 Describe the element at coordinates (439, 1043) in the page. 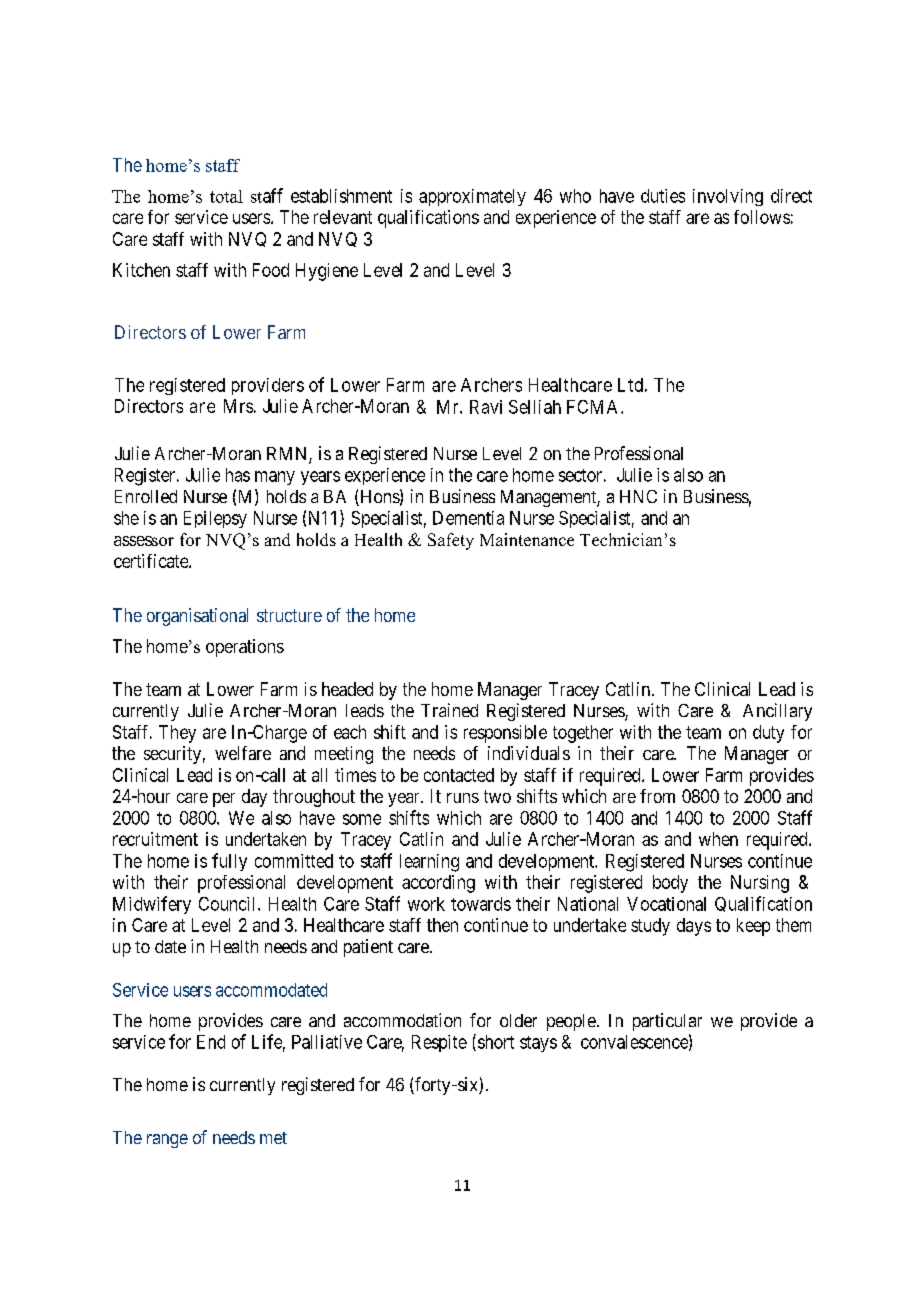

I see `Respite` at that location.
